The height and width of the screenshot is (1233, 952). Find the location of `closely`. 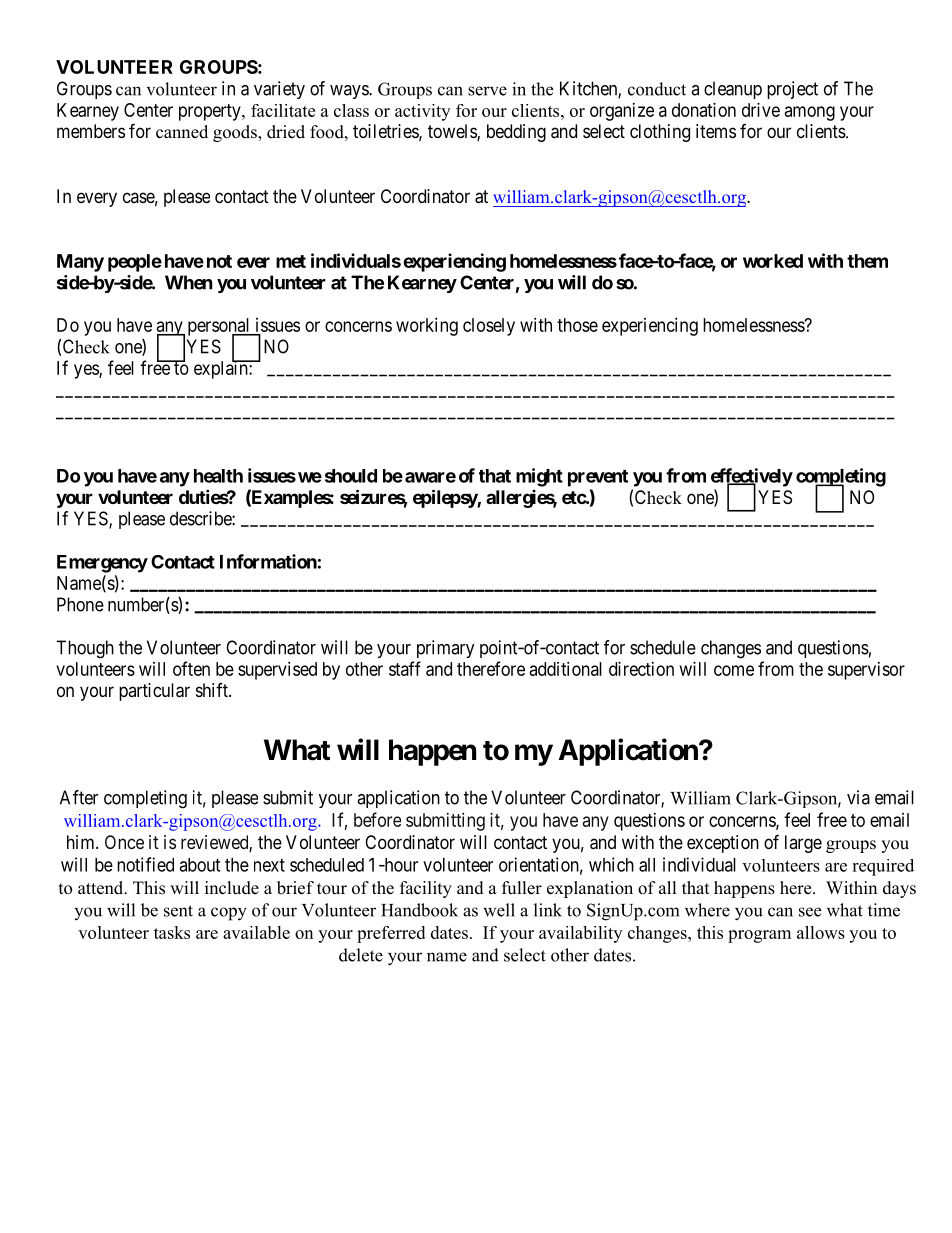

closely is located at coordinates (489, 327).
